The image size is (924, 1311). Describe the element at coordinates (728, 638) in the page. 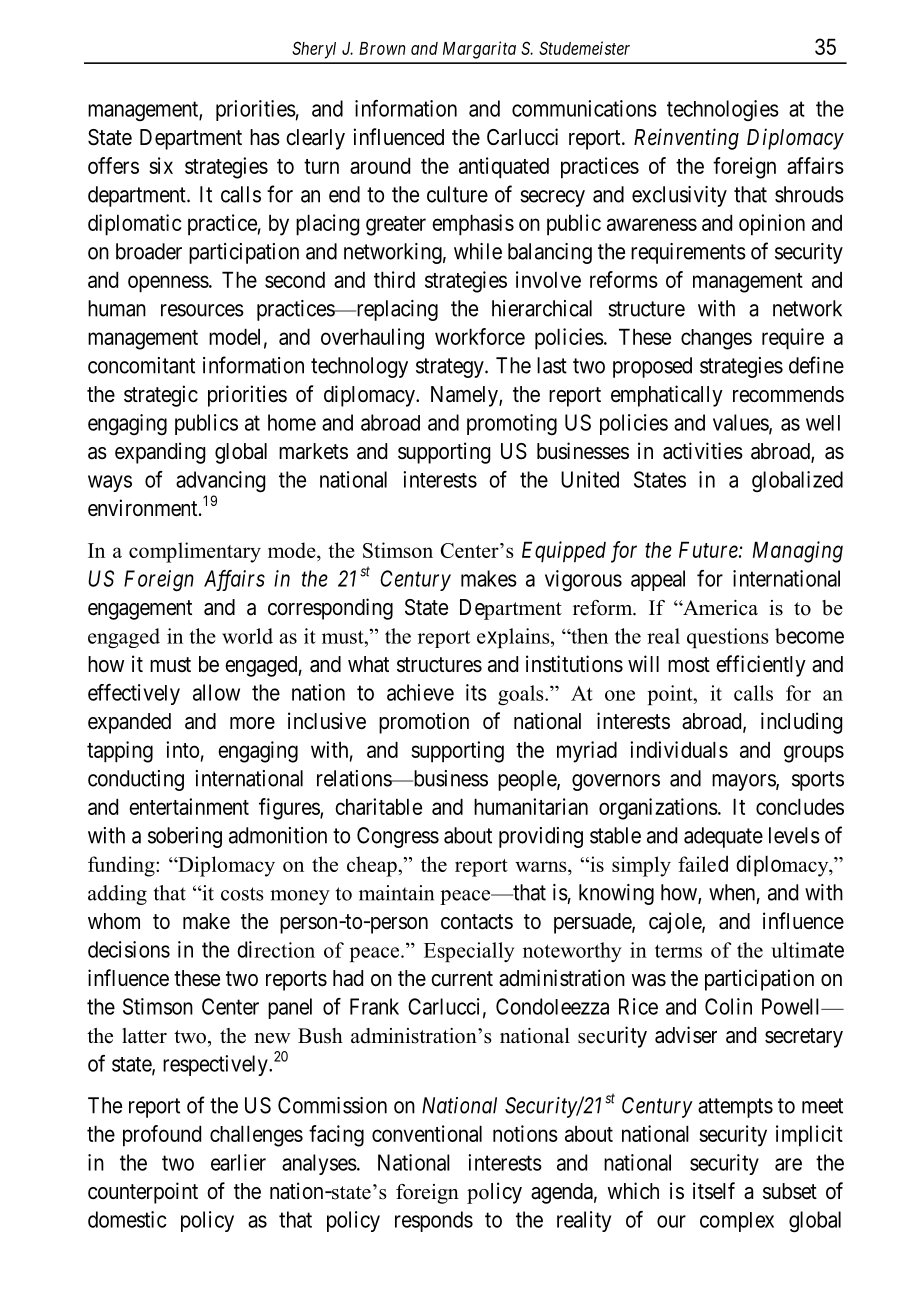

I see `questions` at that location.
